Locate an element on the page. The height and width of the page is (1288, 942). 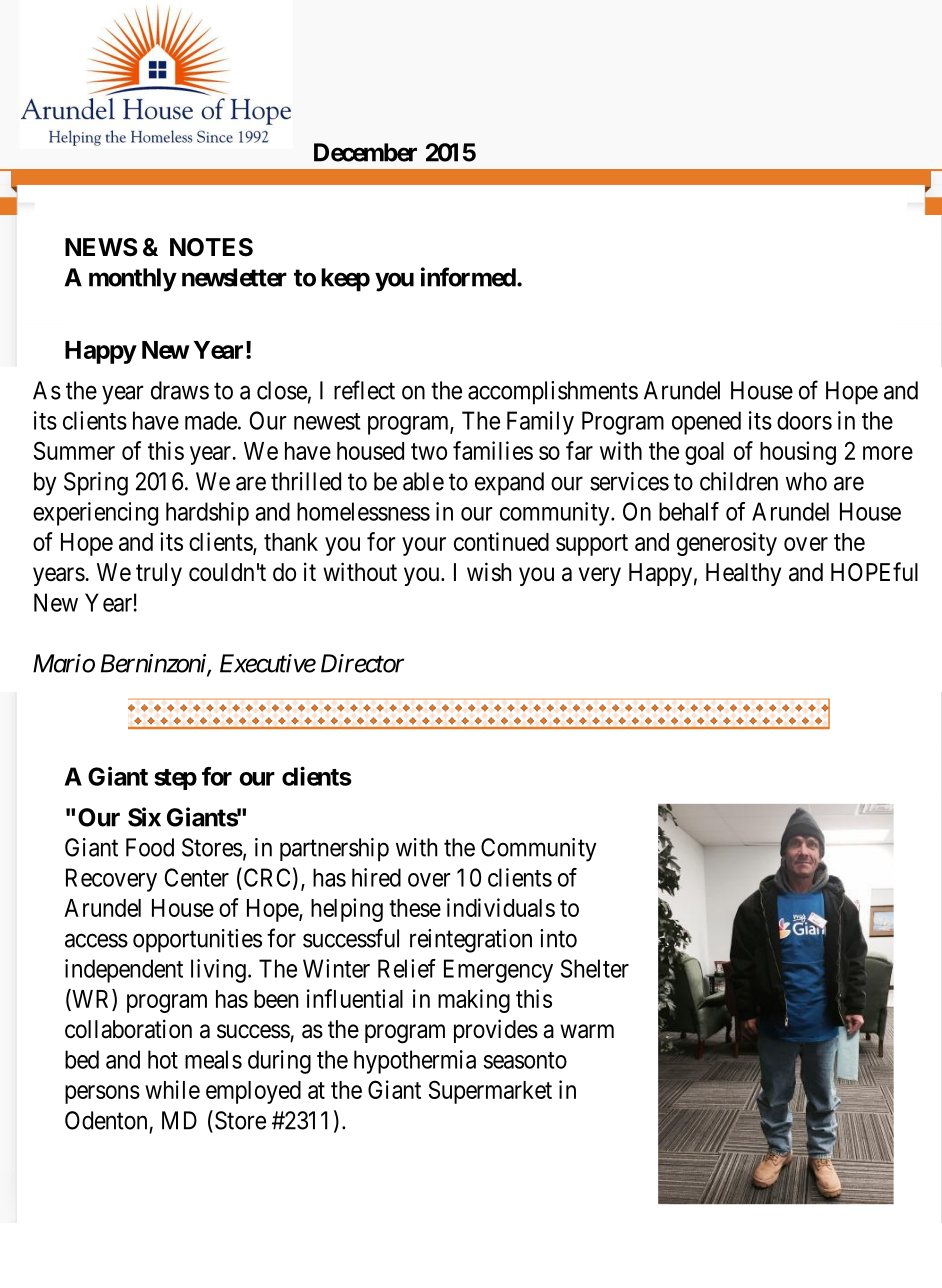
hot is located at coordinates (163, 1059).
